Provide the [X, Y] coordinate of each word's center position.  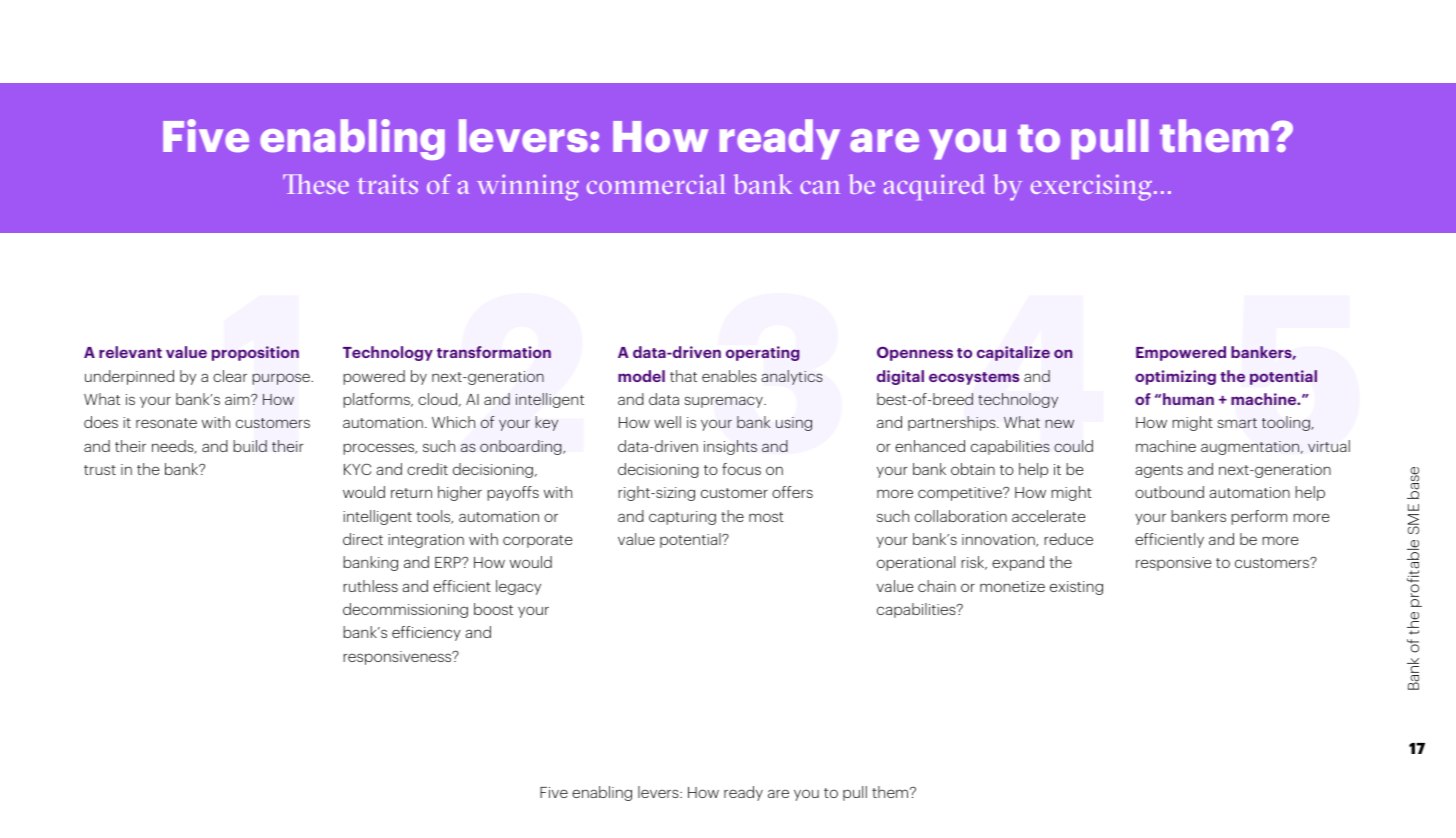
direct [363, 539]
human [1188, 399]
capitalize [1013, 353]
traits [387, 184]
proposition [255, 353]
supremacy [725, 402]
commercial [656, 184]
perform [1259, 517]
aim [238, 399]
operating [763, 353]
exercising [1091, 188]
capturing [682, 518]
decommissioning [405, 610]
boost [493, 609]
